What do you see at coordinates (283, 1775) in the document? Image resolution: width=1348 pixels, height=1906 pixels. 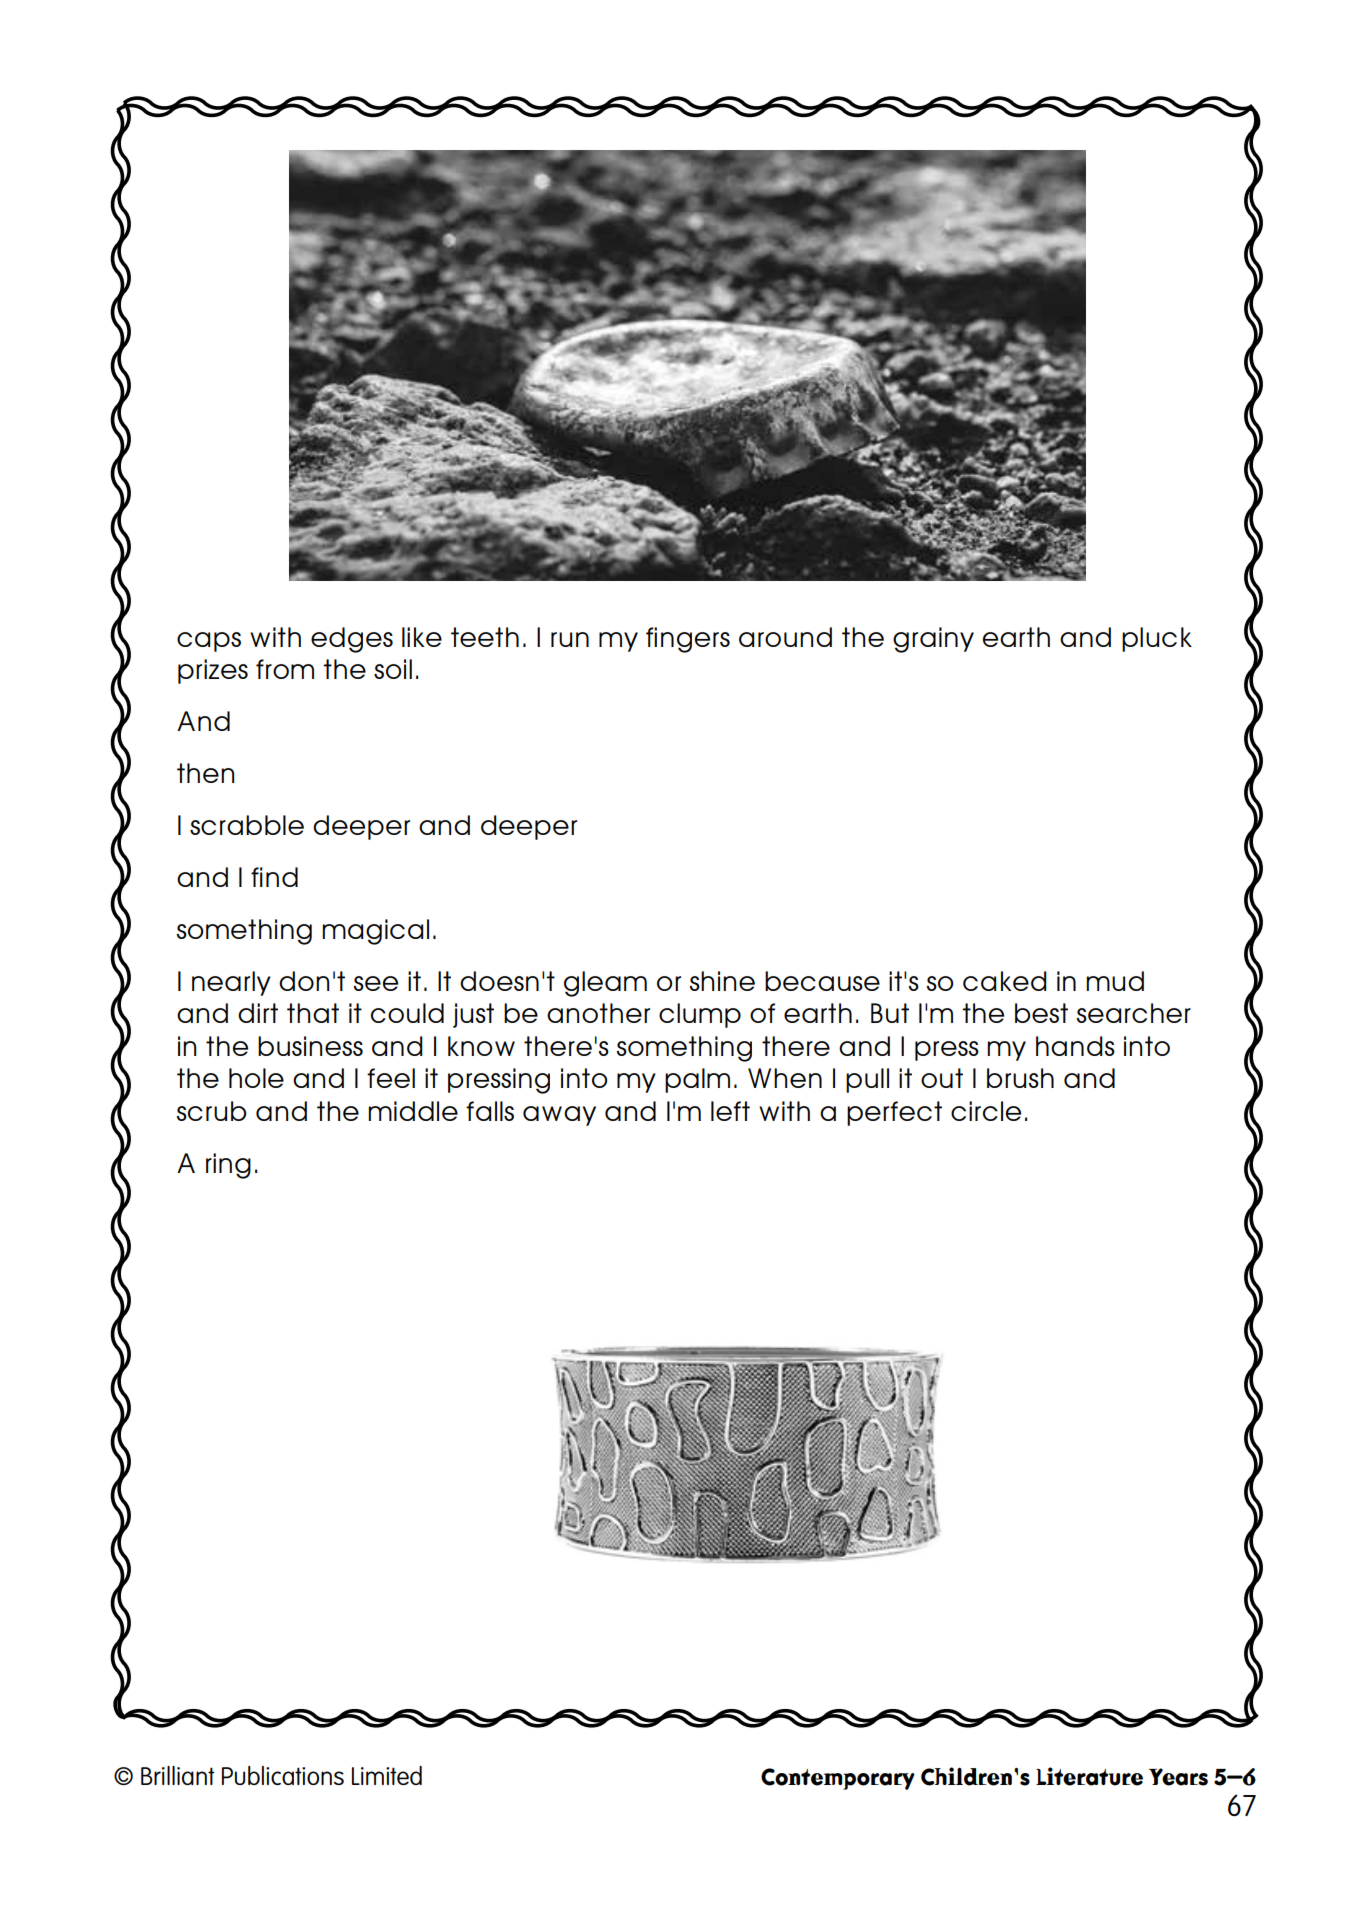 I see `Publications` at bounding box center [283, 1775].
